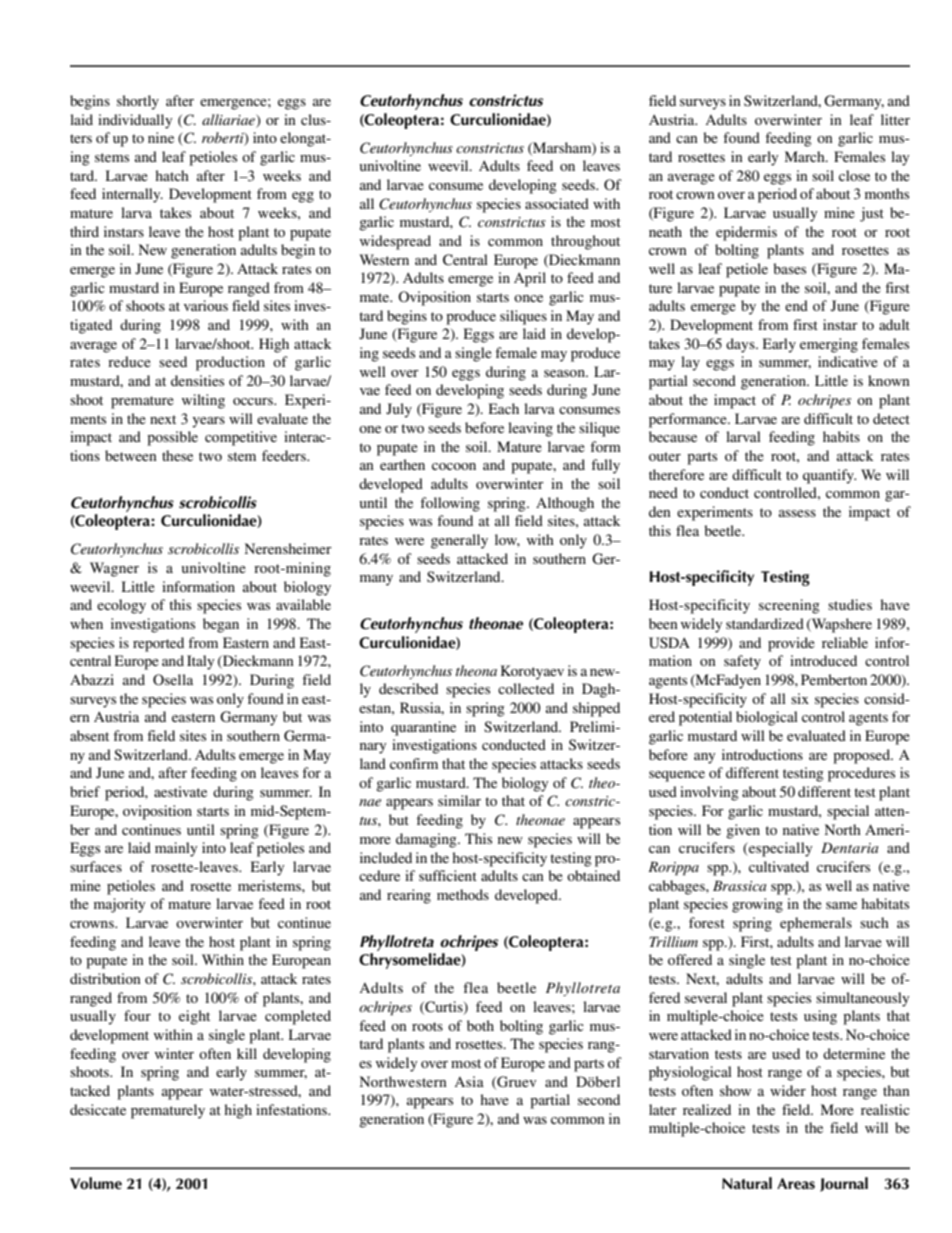 This screenshot has height=1233, width=952. What do you see at coordinates (161, 137) in the screenshot?
I see `nine` at bounding box center [161, 137].
